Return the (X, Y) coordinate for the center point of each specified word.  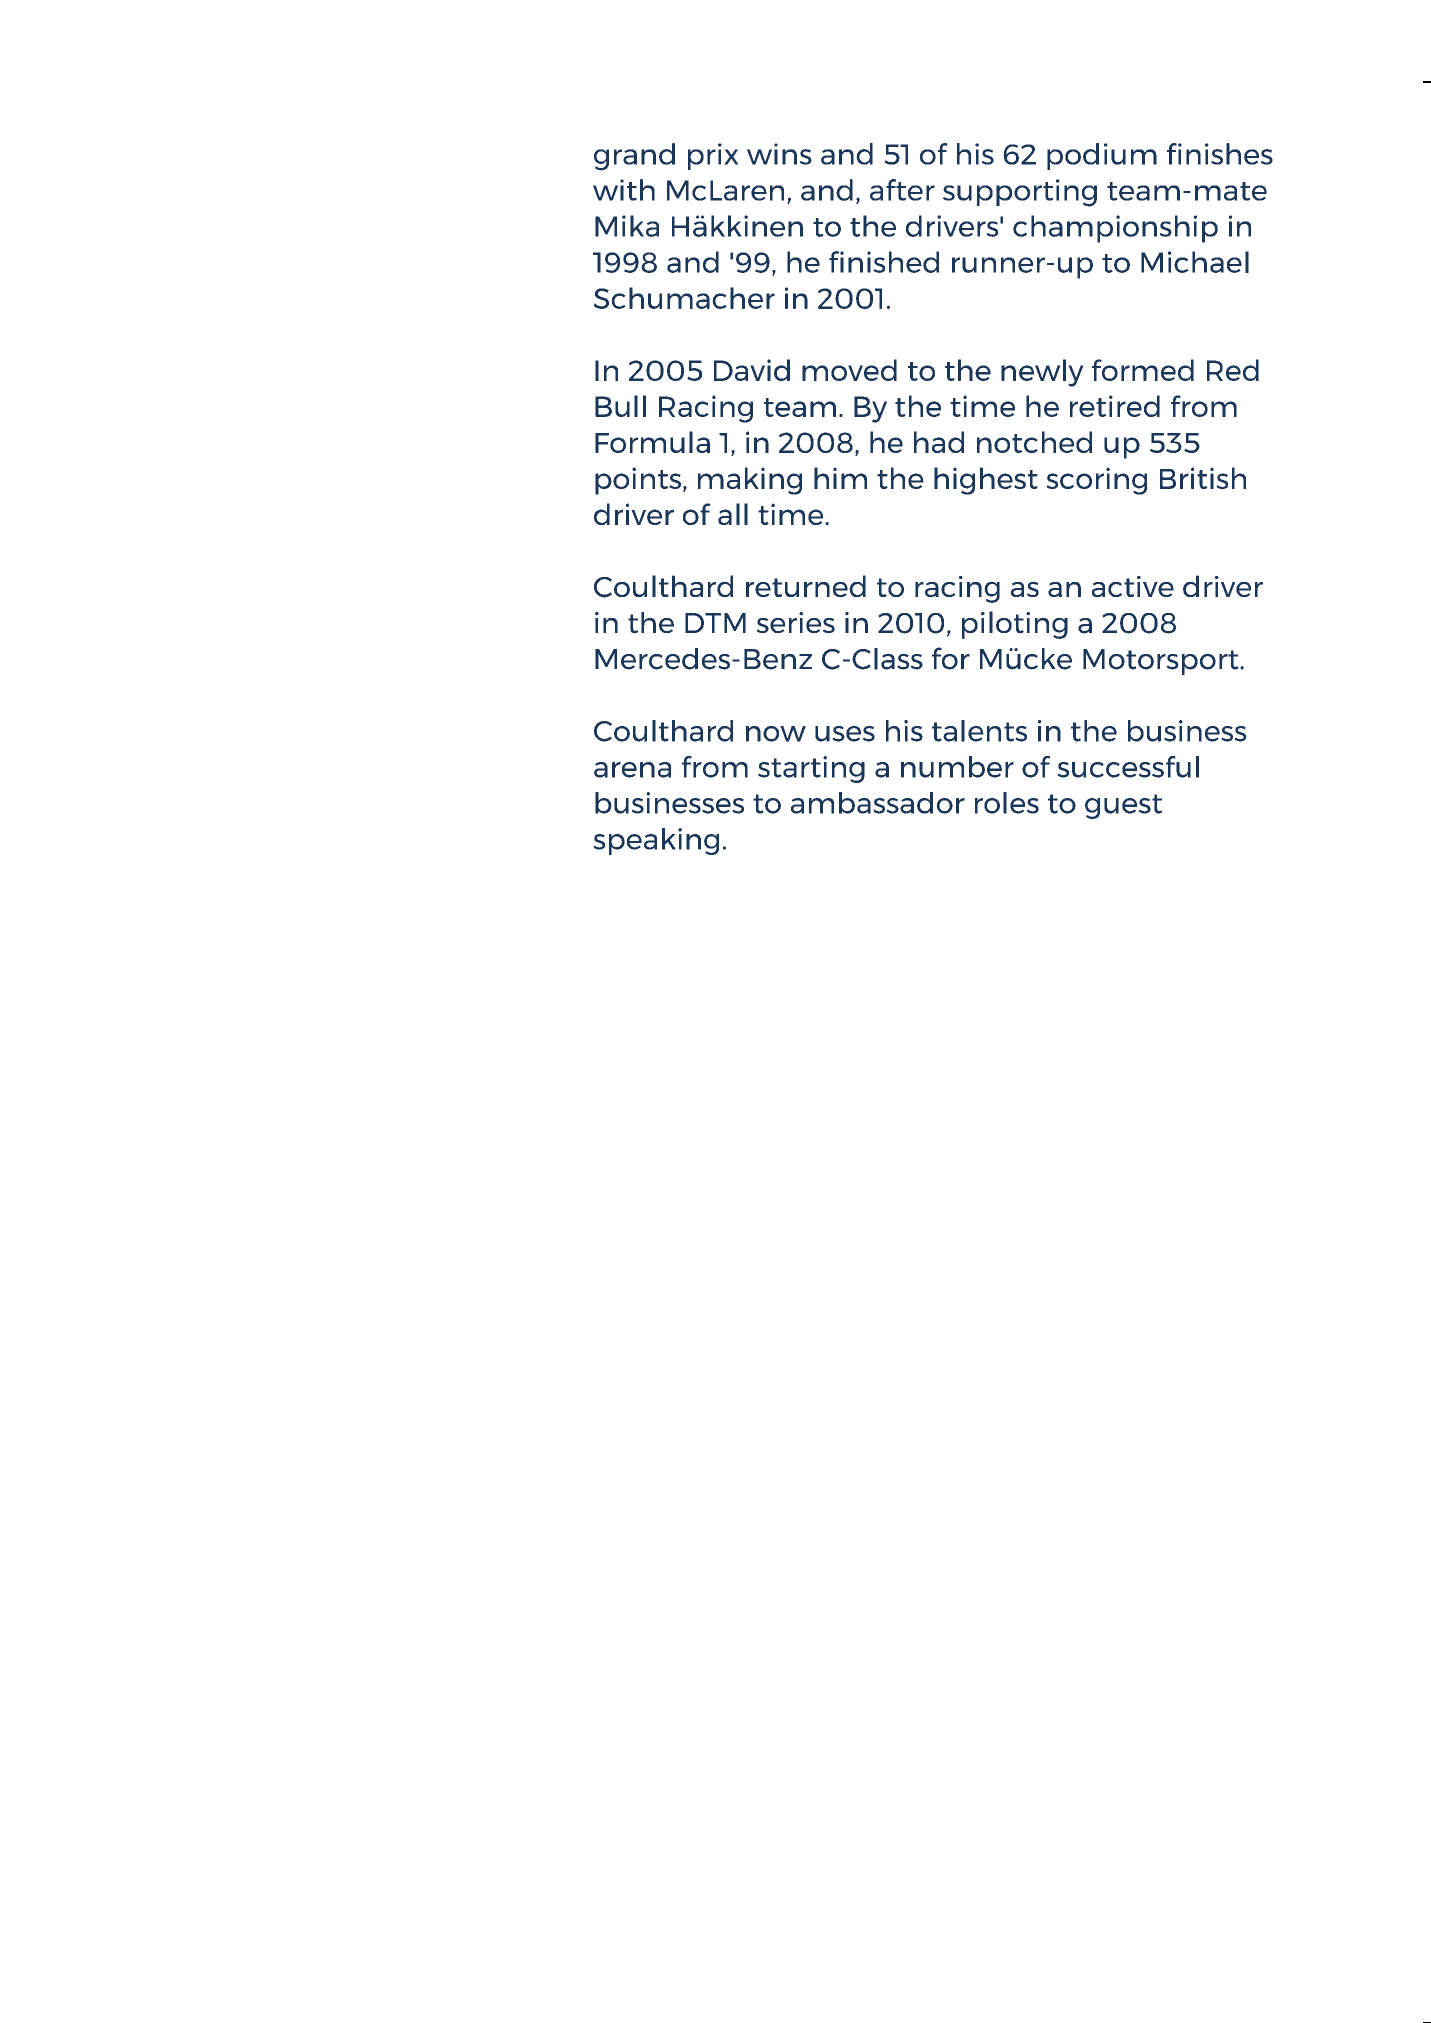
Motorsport (1162, 662)
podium (1102, 156)
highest (986, 481)
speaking (656, 841)
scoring (1096, 481)
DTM (715, 623)
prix (713, 156)
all (733, 514)
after (902, 190)
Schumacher (684, 298)
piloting (1015, 625)
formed (1143, 370)
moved (849, 370)
